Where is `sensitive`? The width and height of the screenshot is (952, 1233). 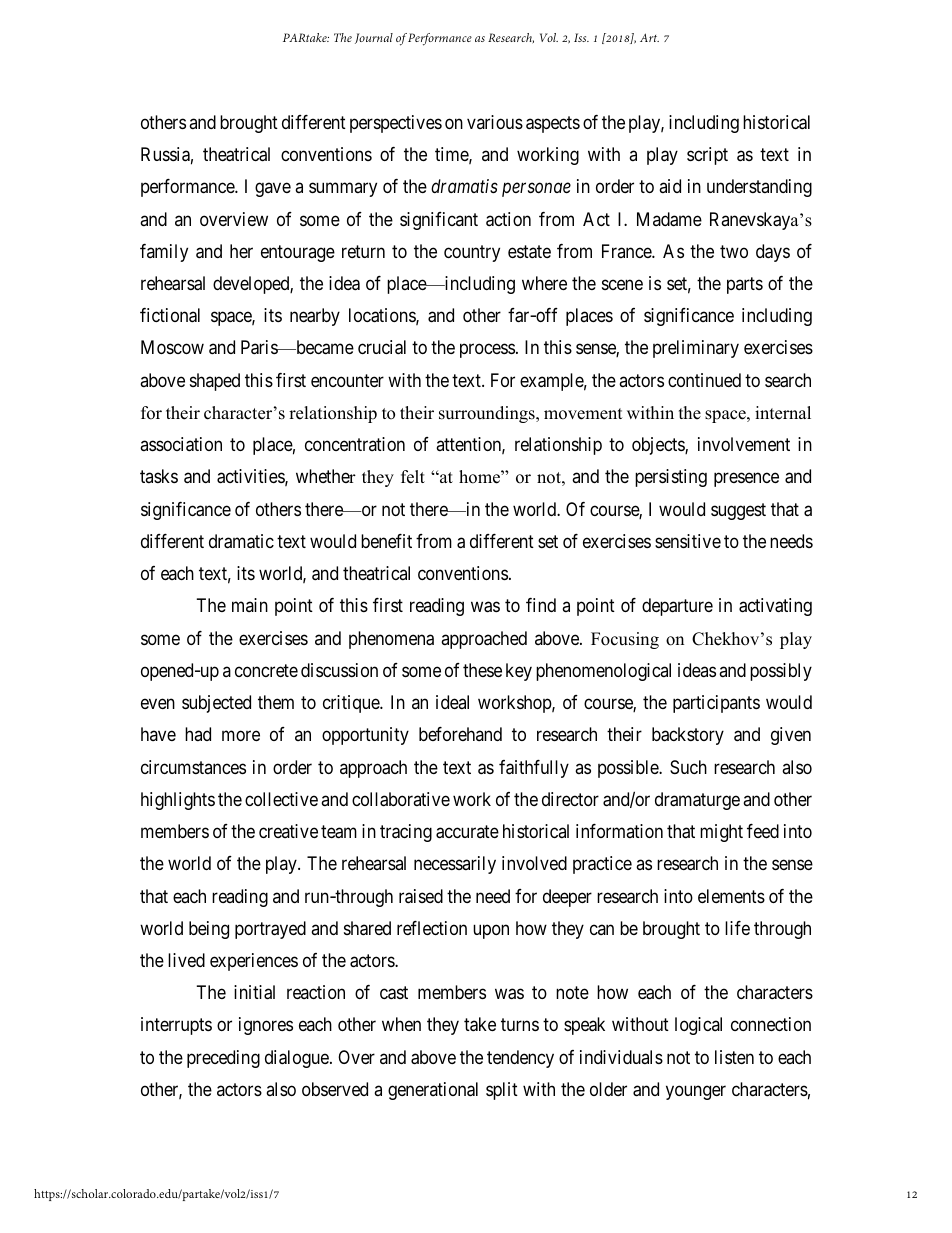 sensitive is located at coordinates (688, 541).
